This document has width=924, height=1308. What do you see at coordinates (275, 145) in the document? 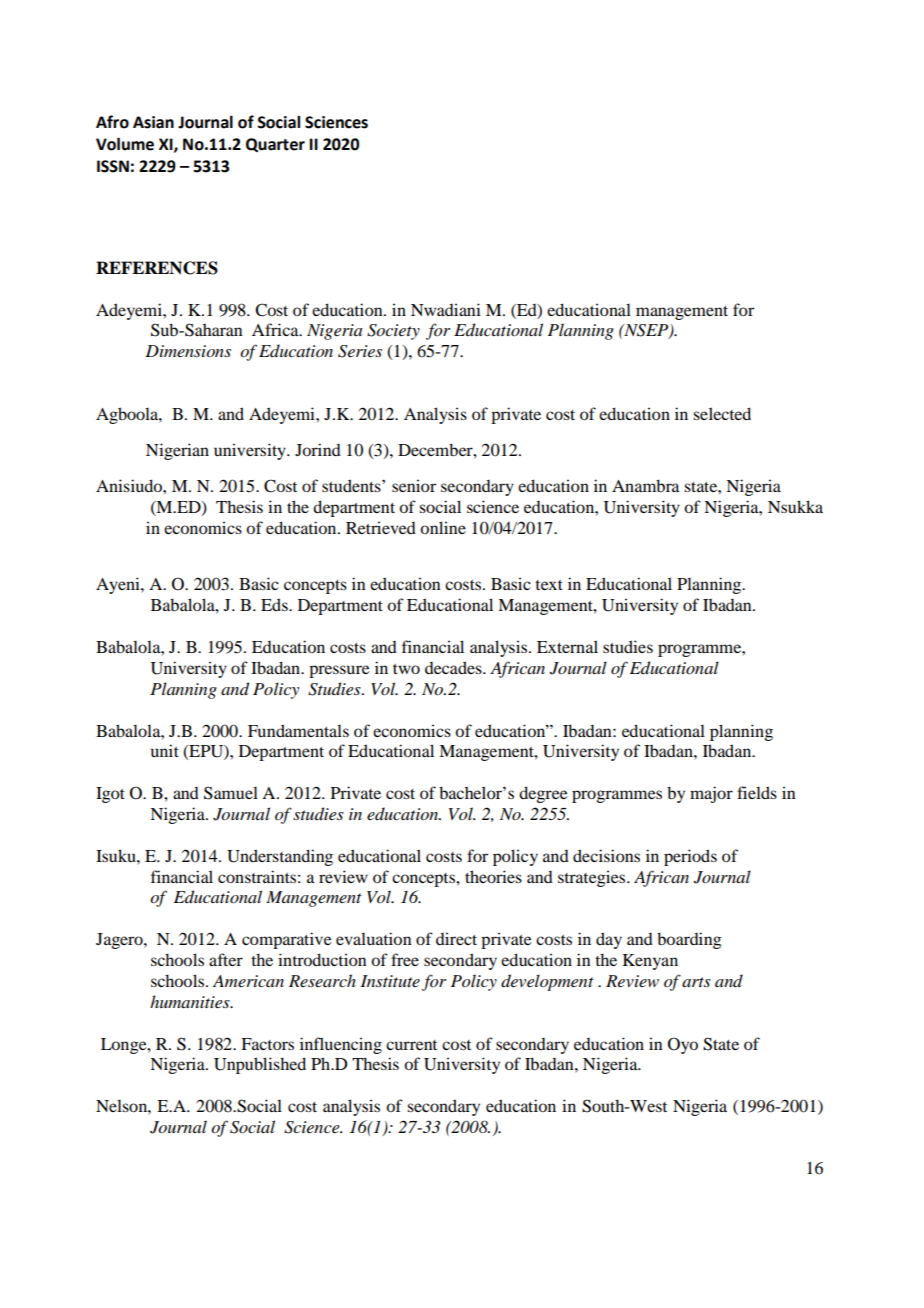
I see `Quarter` at bounding box center [275, 145].
